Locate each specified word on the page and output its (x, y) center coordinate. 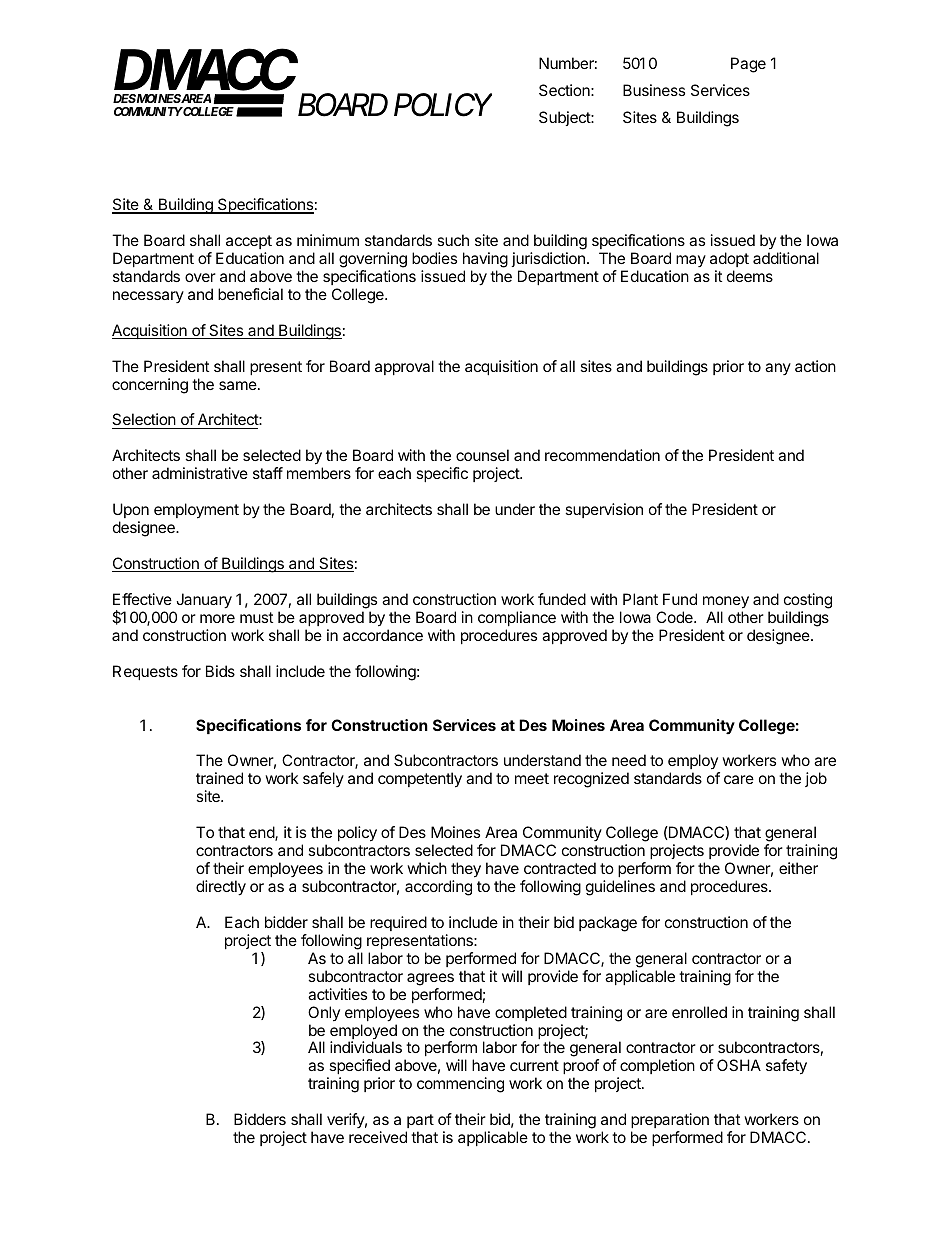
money (726, 602)
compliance (517, 618)
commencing (460, 1085)
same (239, 385)
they (466, 870)
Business (654, 90)
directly (221, 888)
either (798, 868)
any (778, 369)
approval (404, 367)
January (204, 601)
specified (358, 1068)
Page (748, 65)
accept (249, 242)
